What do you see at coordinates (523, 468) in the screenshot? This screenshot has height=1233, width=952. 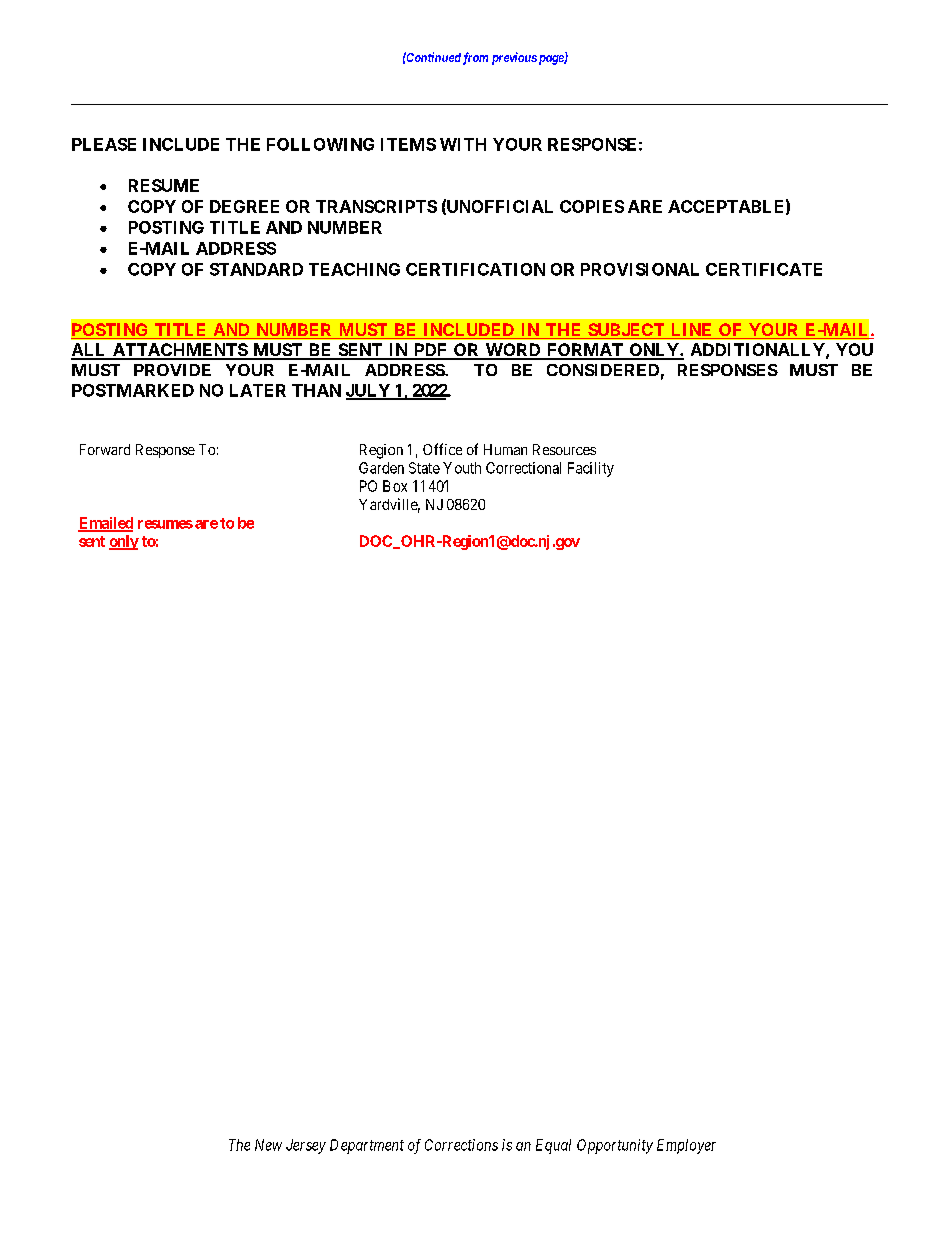 I see `Correctional` at bounding box center [523, 468].
